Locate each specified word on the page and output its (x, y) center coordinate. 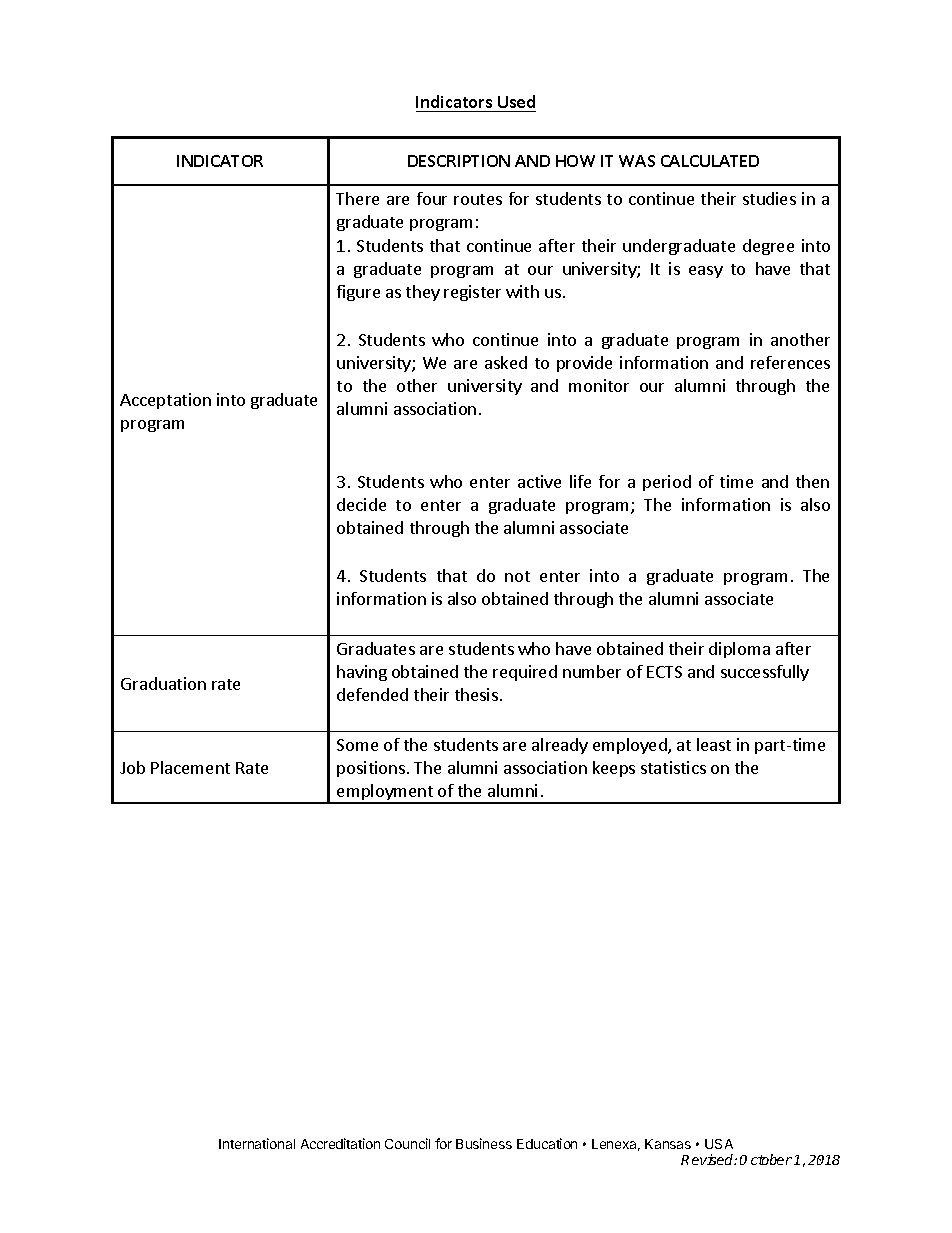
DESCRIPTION (459, 161)
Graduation (163, 683)
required (525, 673)
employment (385, 793)
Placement (190, 767)
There (357, 198)
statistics (673, 767)
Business (484, 1143)
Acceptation (165, 401)
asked (506, 362)
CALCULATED (710, 161)
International (257, 1143)
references (790, 362)
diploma (739, 650)
